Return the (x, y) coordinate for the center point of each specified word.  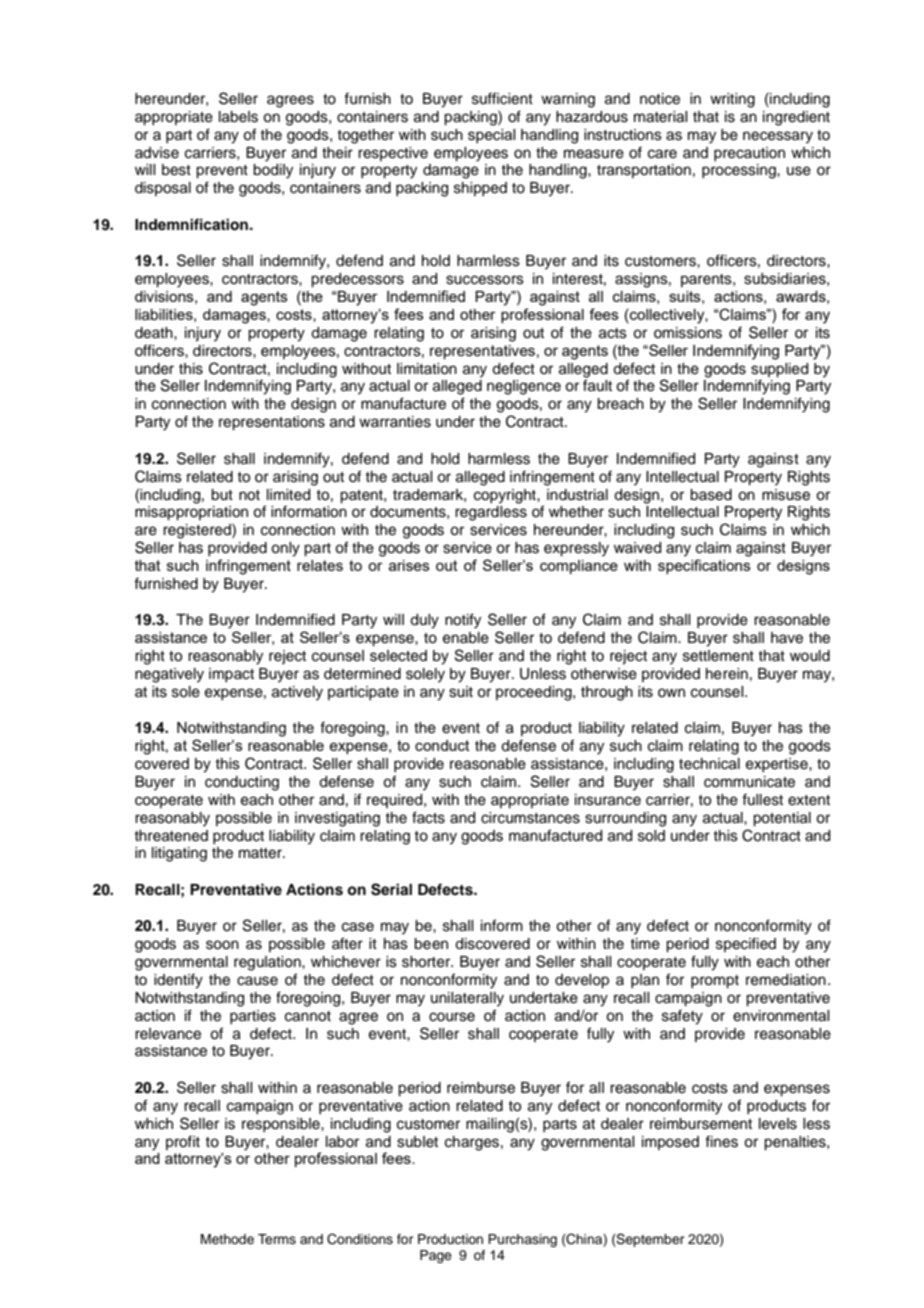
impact (231, 675)
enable (466, 638)
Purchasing (522, 1240)
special (491, 136)
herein (727, 674)
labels (238, 117)
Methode (227, 1239)
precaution (749, 154)
